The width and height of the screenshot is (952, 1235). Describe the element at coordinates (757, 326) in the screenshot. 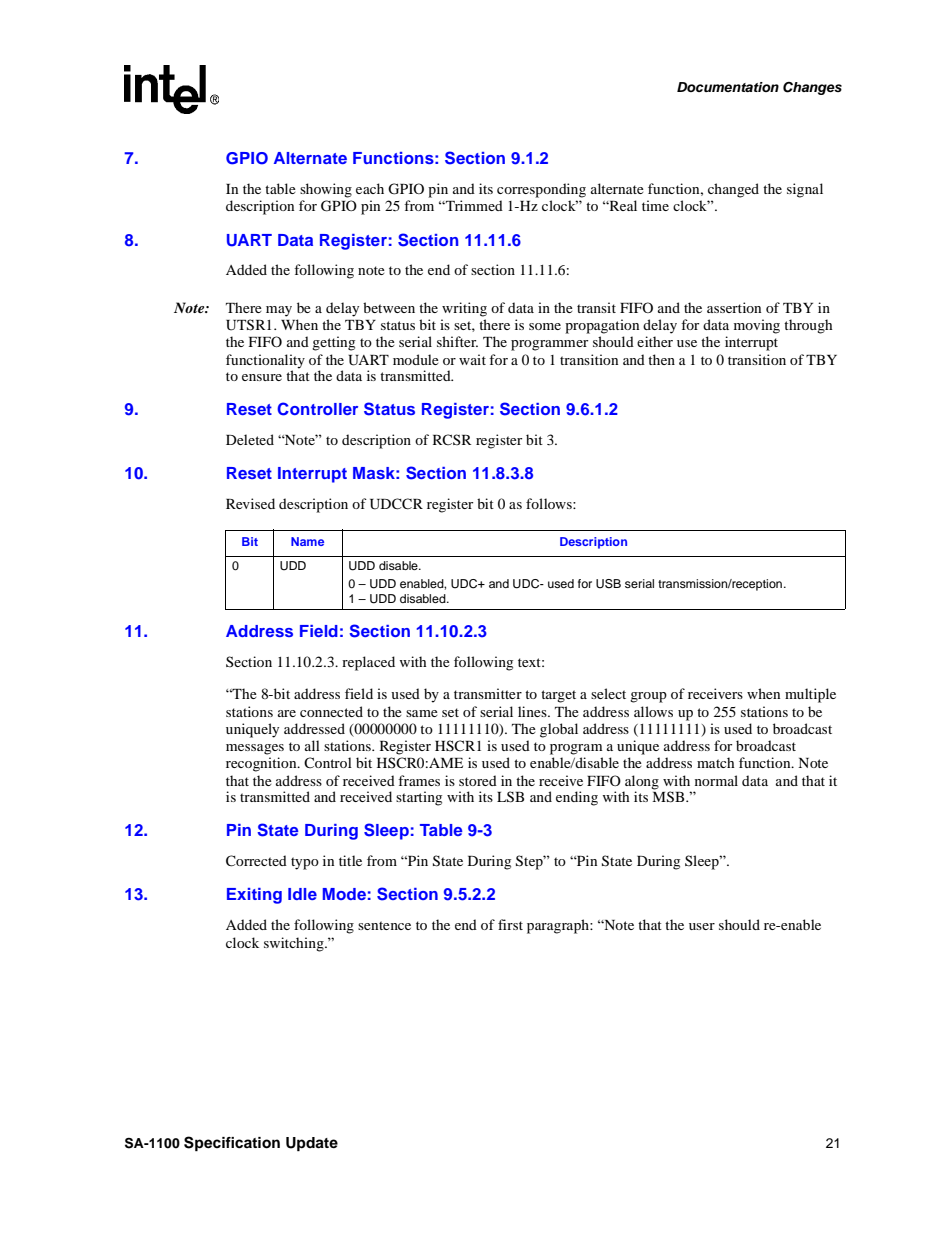

I see `moving` at that location.
